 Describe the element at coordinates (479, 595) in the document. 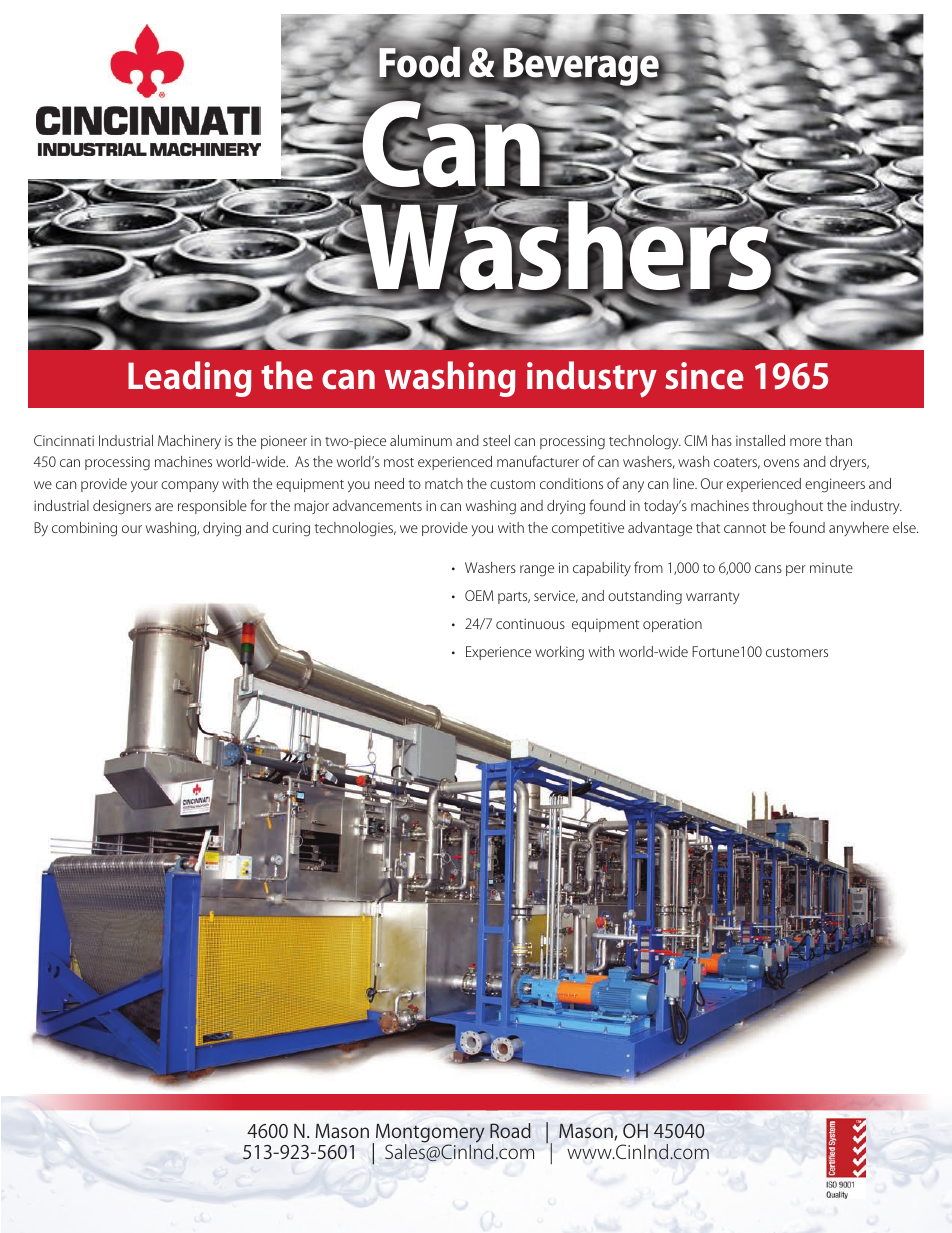

I see `OEM` at that location.
